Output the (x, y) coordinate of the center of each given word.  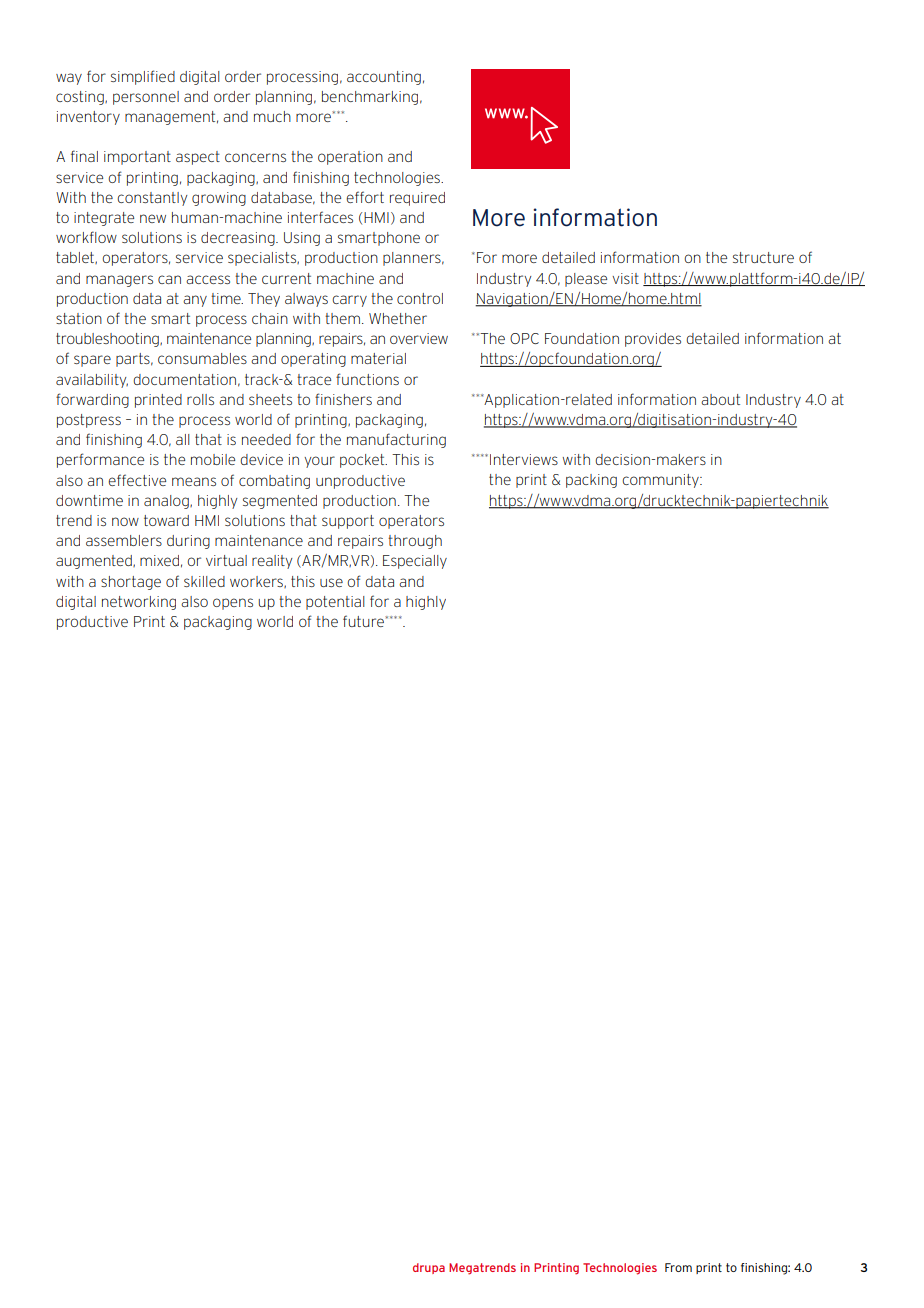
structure (763, 257)
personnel (146, 98)
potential (335, 603)
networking (139, 603)
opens (233, 604)
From (678, 1267)
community (661, 481)
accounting (384, 78)
